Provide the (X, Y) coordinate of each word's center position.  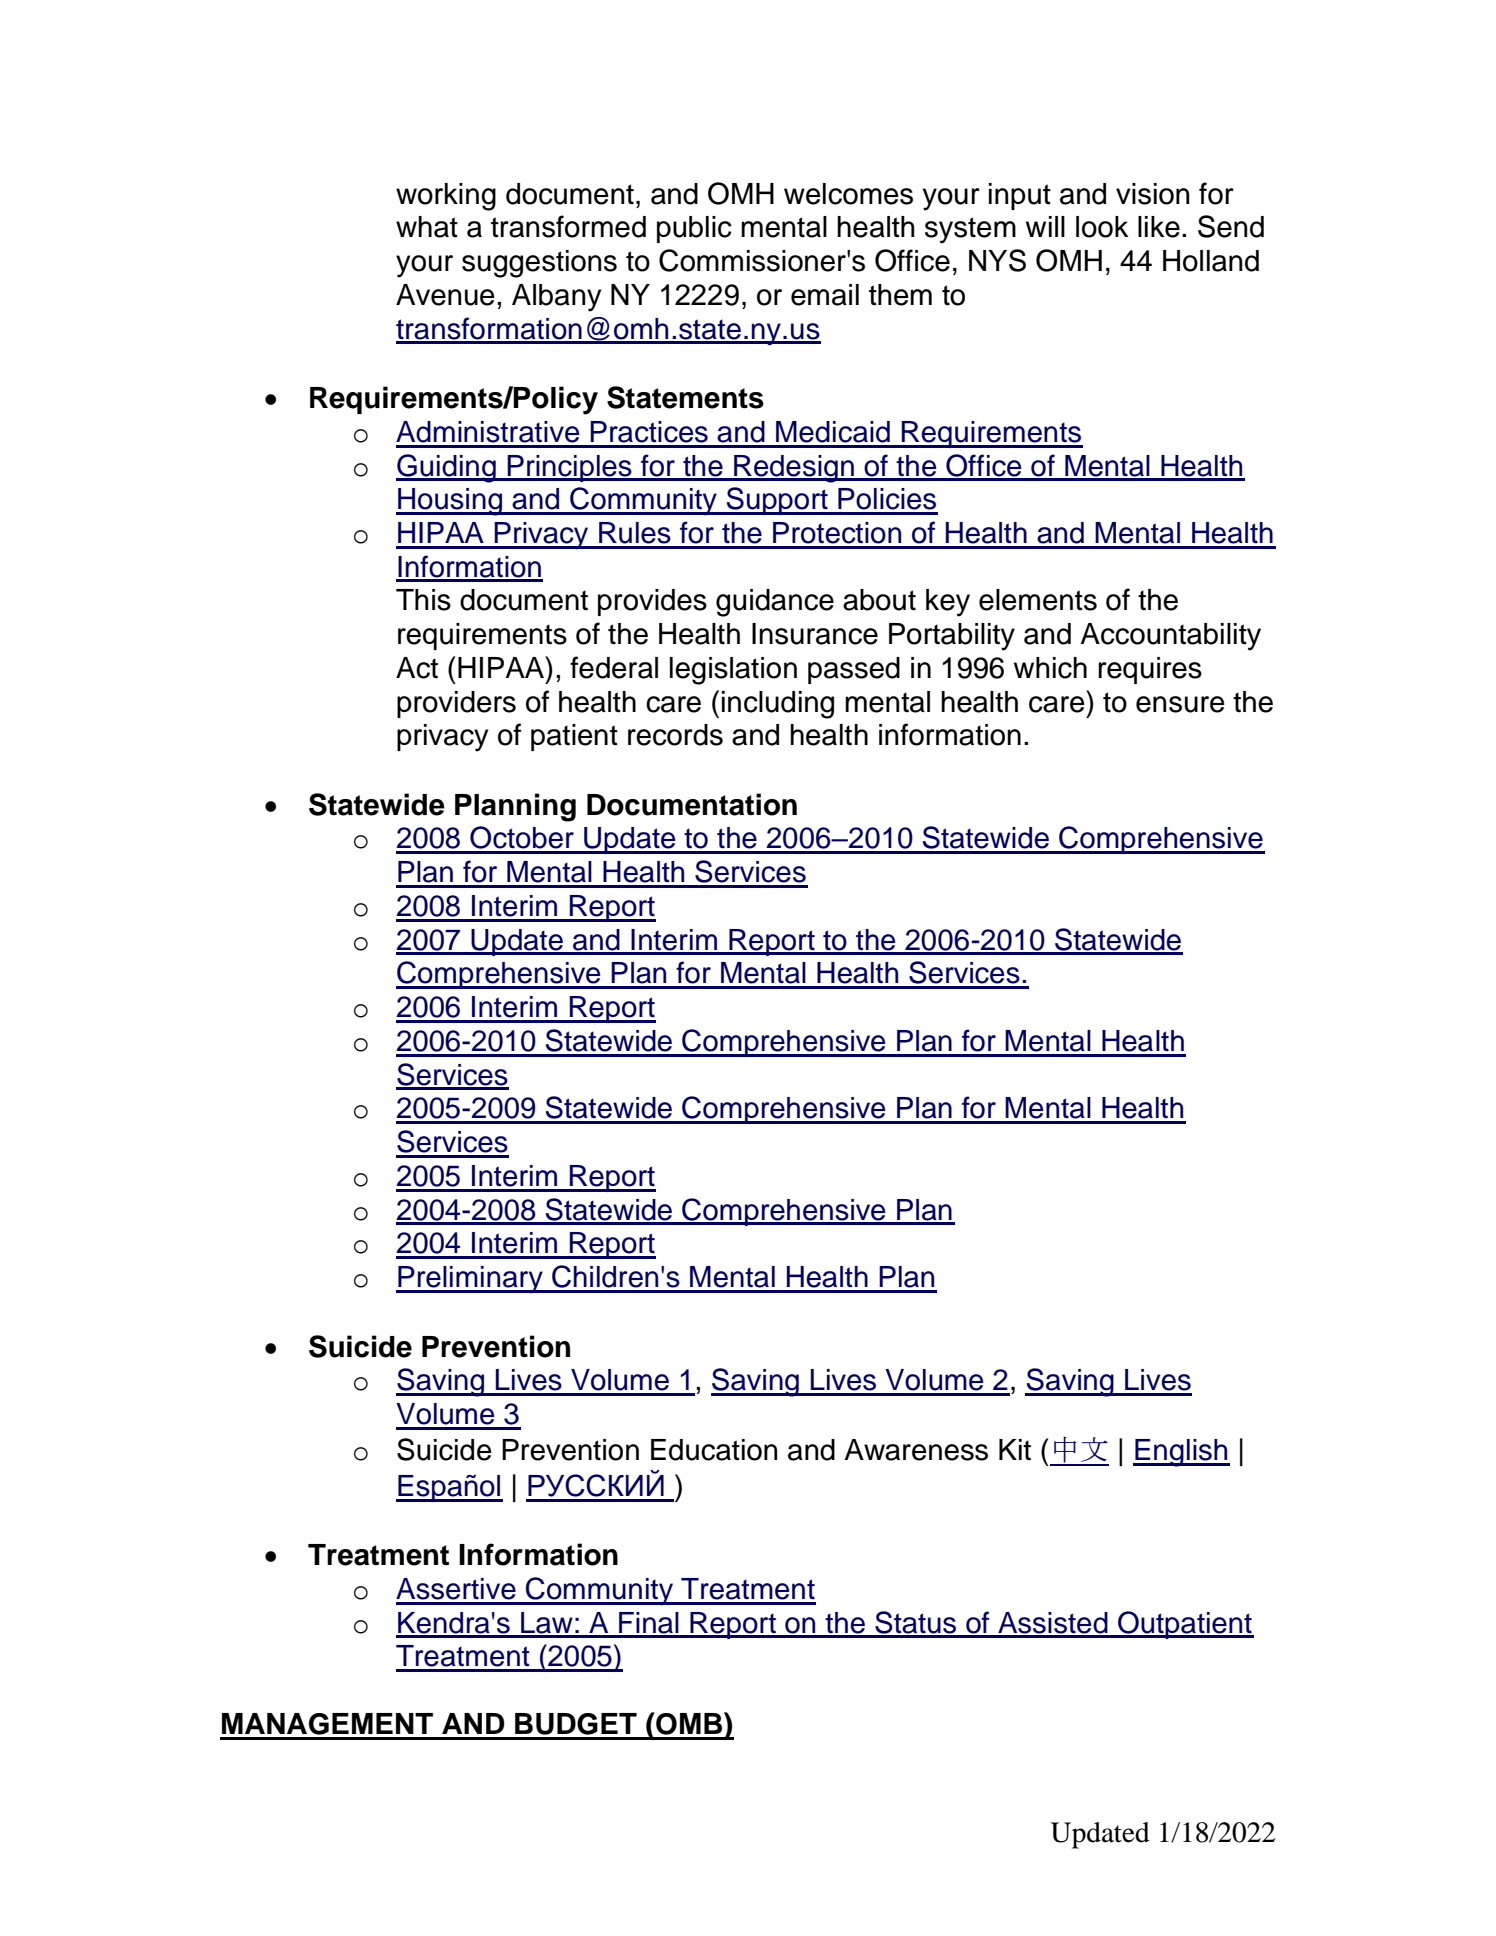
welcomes (848, 194)
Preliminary (470, 1280)
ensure (1180, 704)
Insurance (815, 634)
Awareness (916, 1450)
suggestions (539, 264)
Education (714, 1450)
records (675, 735)
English (1181, 1453)
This (423, 600)
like (1159, 227)
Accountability (1170, 637)
